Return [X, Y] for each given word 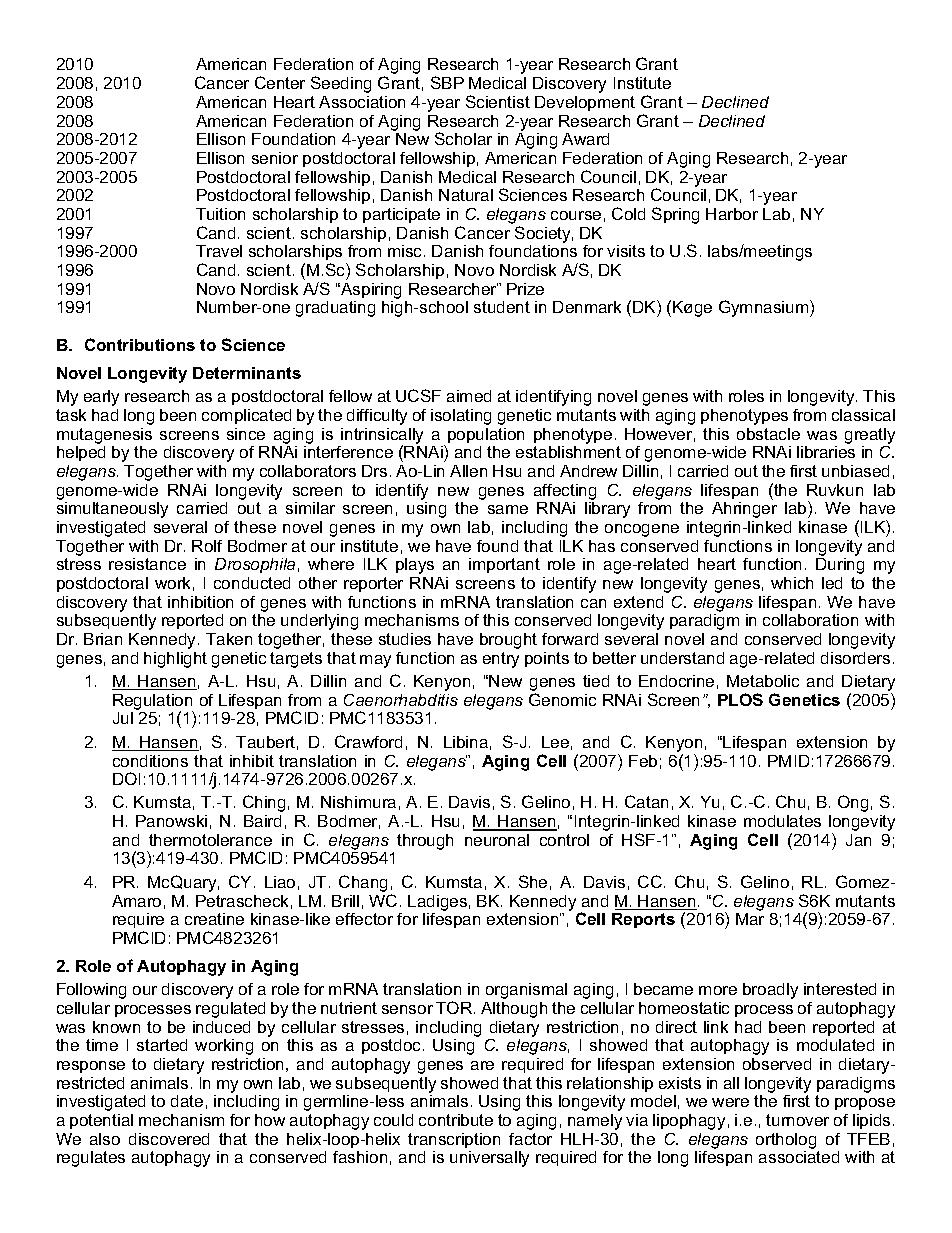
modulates [782, 821]
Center [280, 82]
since [246, 434]
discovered [169, 1139]
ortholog [786, 1141]
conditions [150, 761]
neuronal [497, 840]
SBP [447, 82]
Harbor [732, 214]
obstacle [768, 434]
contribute [456, 1120]
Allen [468, 471]
